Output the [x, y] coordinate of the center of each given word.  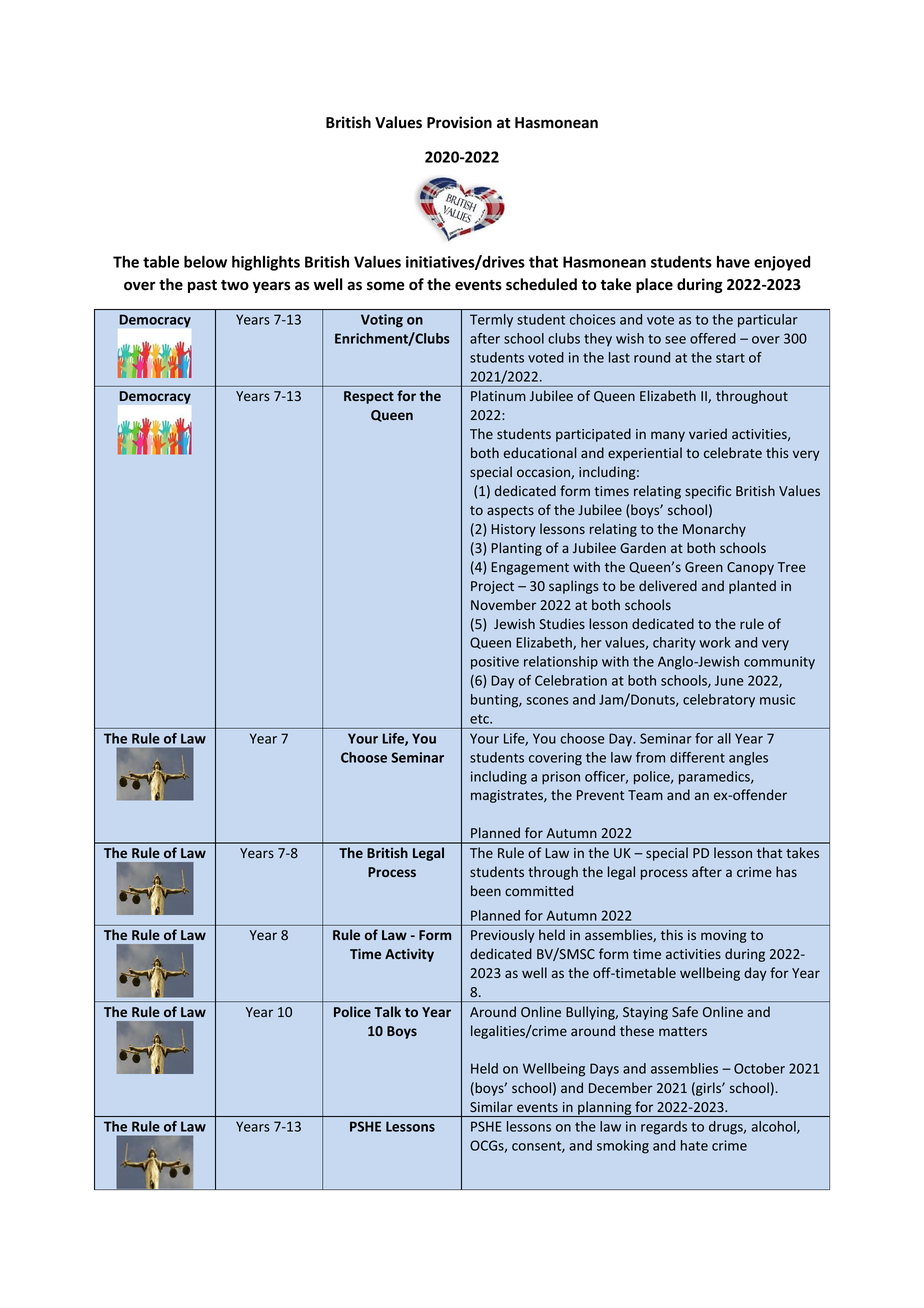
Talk [387, 1011]
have [733, 262]
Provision [459, 122]
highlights [266, 263]
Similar [491, 1106]
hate [694, 1145]
